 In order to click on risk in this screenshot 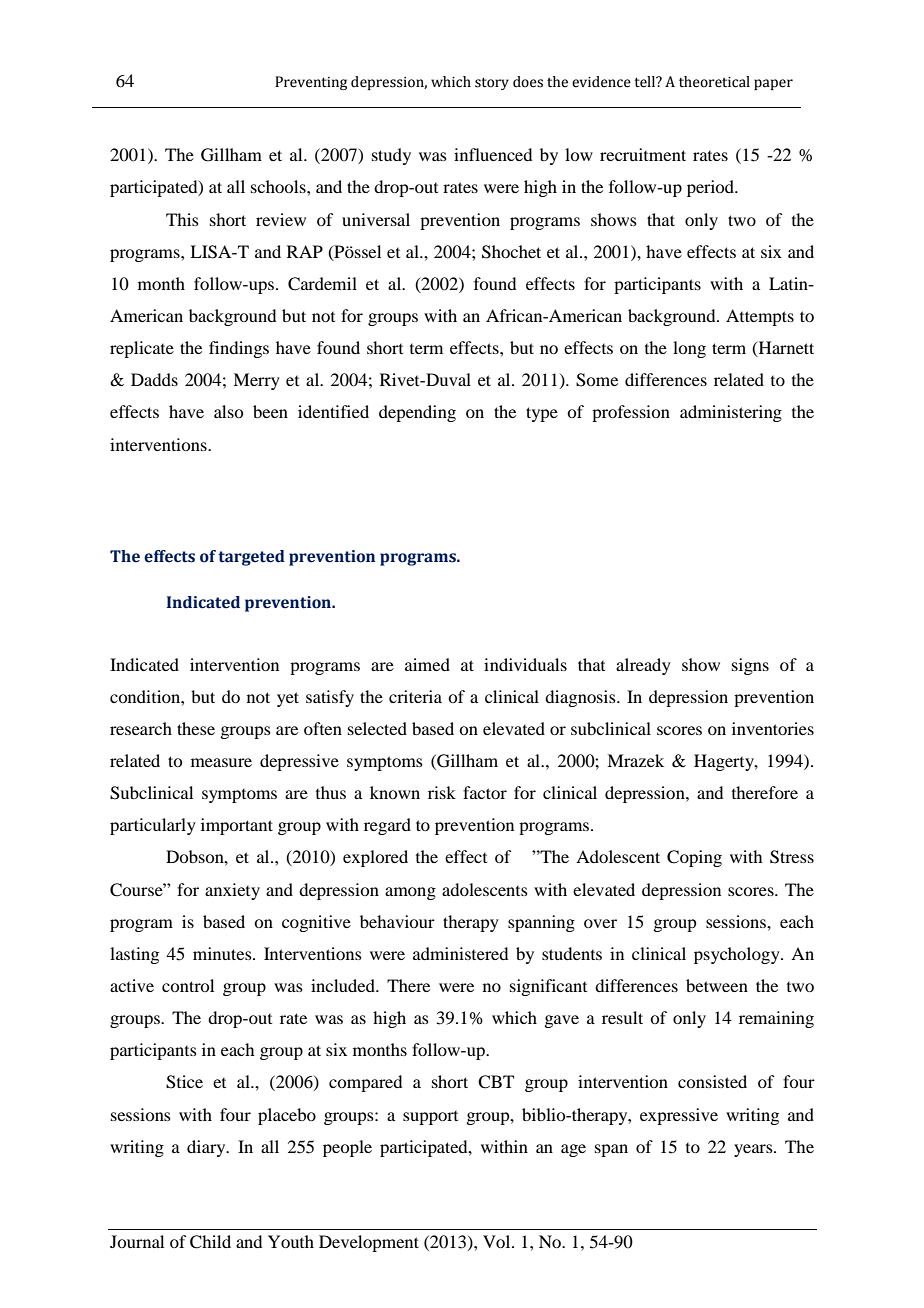, I will do `click(442, 792)`.
